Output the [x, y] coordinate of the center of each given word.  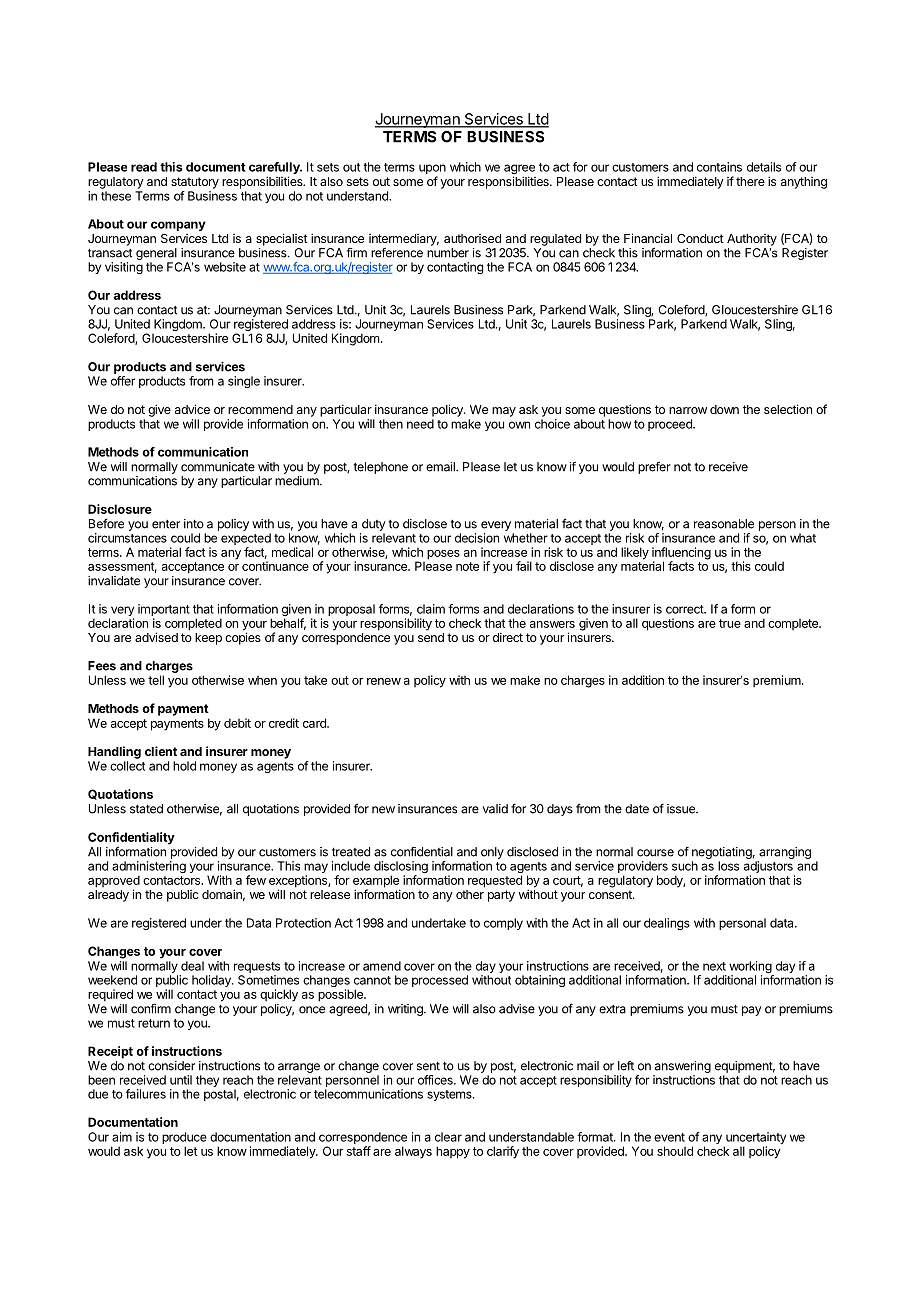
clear [448, 1137]
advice [192, 409]
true [730, 623]
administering [149, 868]
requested [495, 881]
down [724, 409]
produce [184, 1138]
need [420, 424]
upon [432, 170]
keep [208, 639]
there [750, 181]
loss [728, 866]
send [431, 637]
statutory [195, 183]
